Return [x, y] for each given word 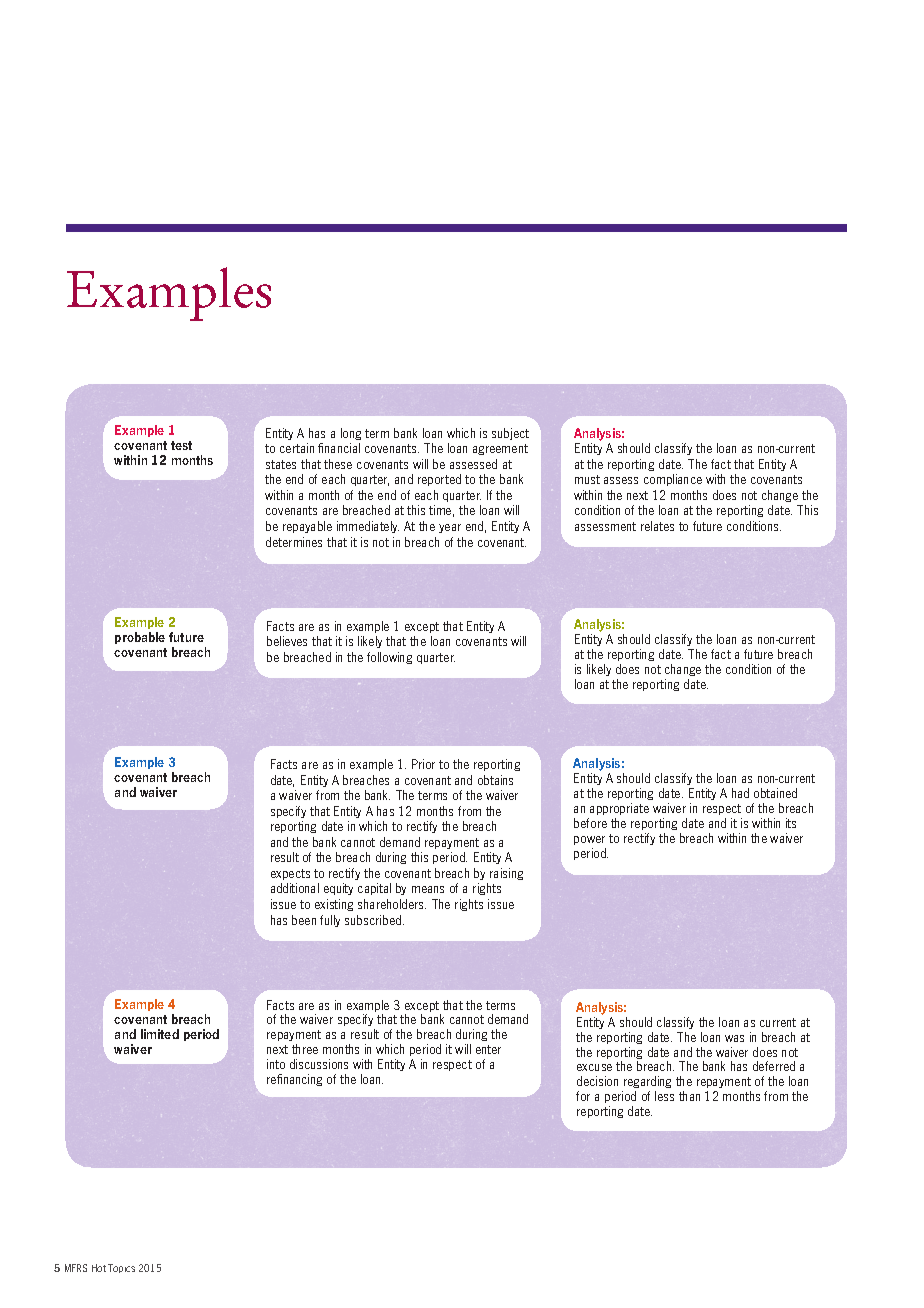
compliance [673, 480]
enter [488, 1049]
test [181, 445]
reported [439, 480]
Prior [423, 764]
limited [160, 1034]
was [734, 1038]
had [740, 793]
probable [140, 638]
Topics [121, 1268]
